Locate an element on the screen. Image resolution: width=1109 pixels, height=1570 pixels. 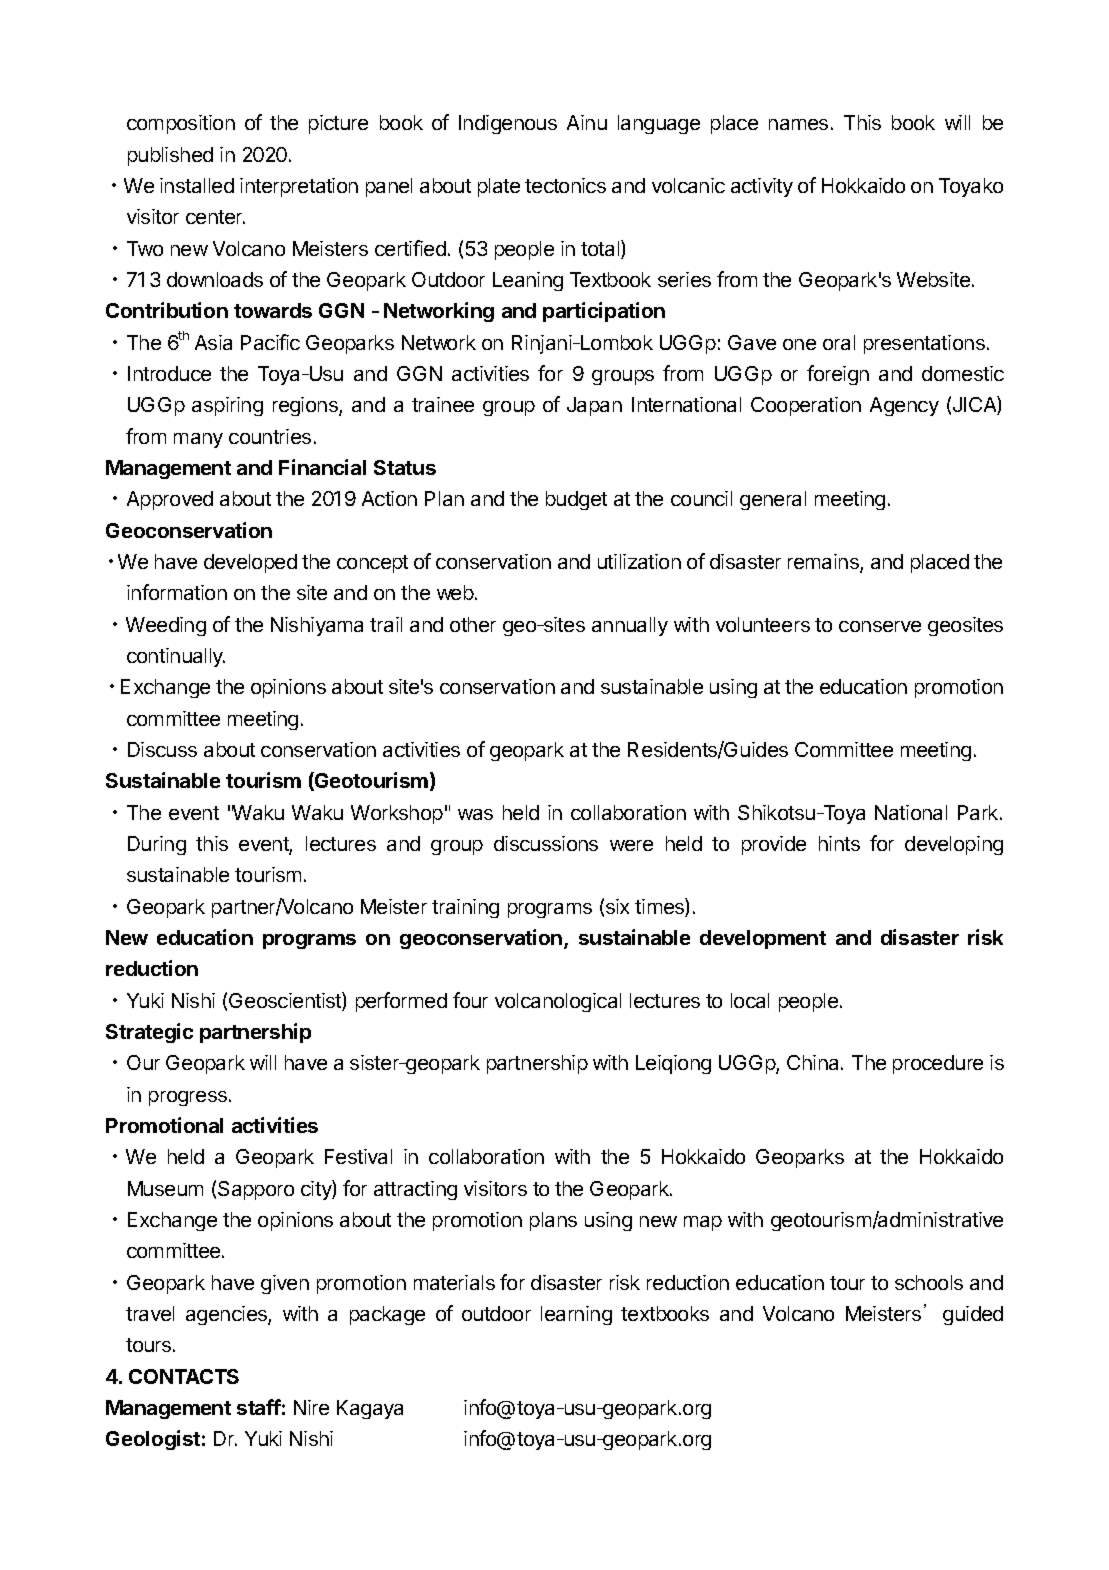
annually is located at coordinates (630, 626).
